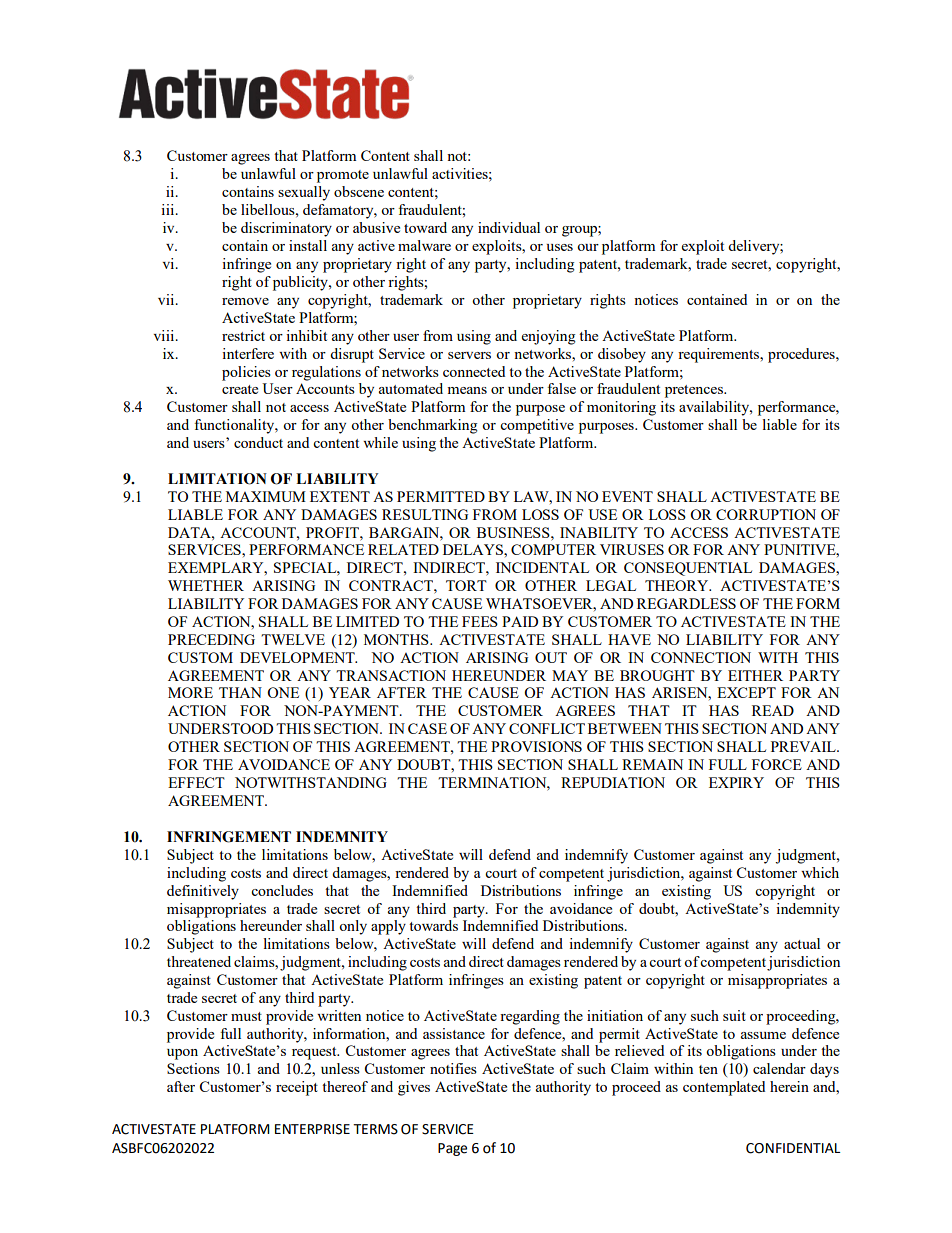 The width and height of the screenshot is (952, 1233). What do you see at coordinates (720, 355) in the screenshot?
I see `requirements` at bounding box center [720, 355].
